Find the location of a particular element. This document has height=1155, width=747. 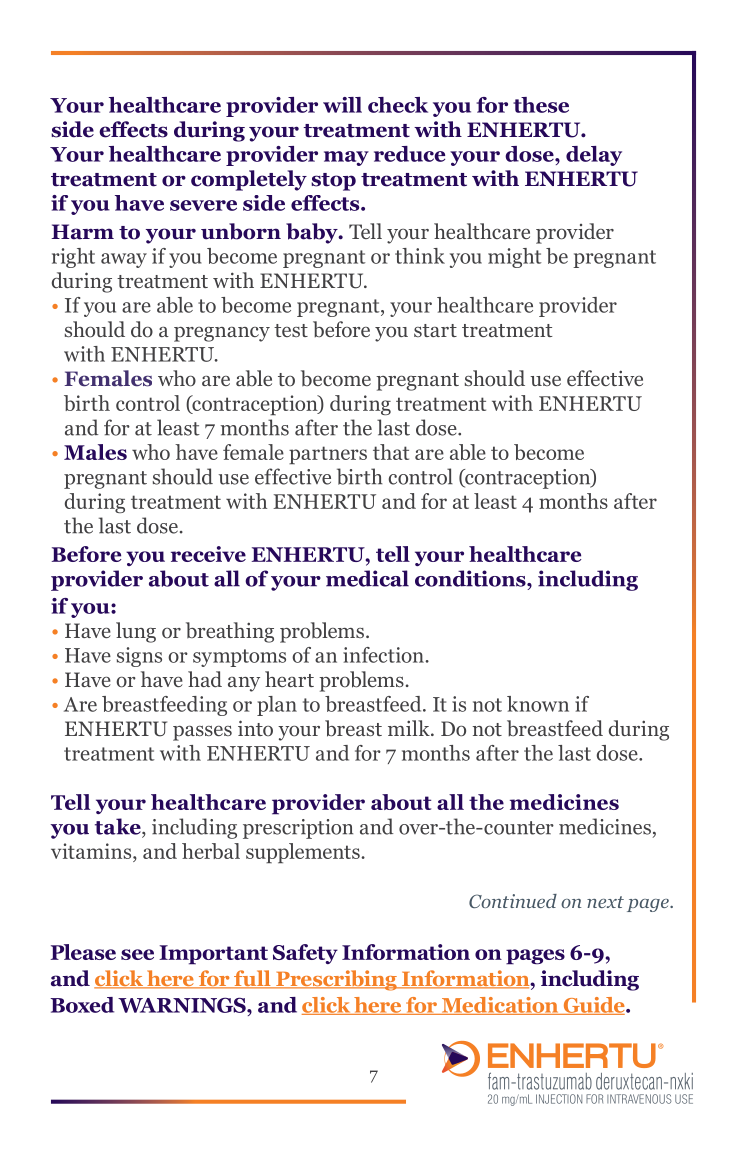

these is located at coordinates (541, 105).
